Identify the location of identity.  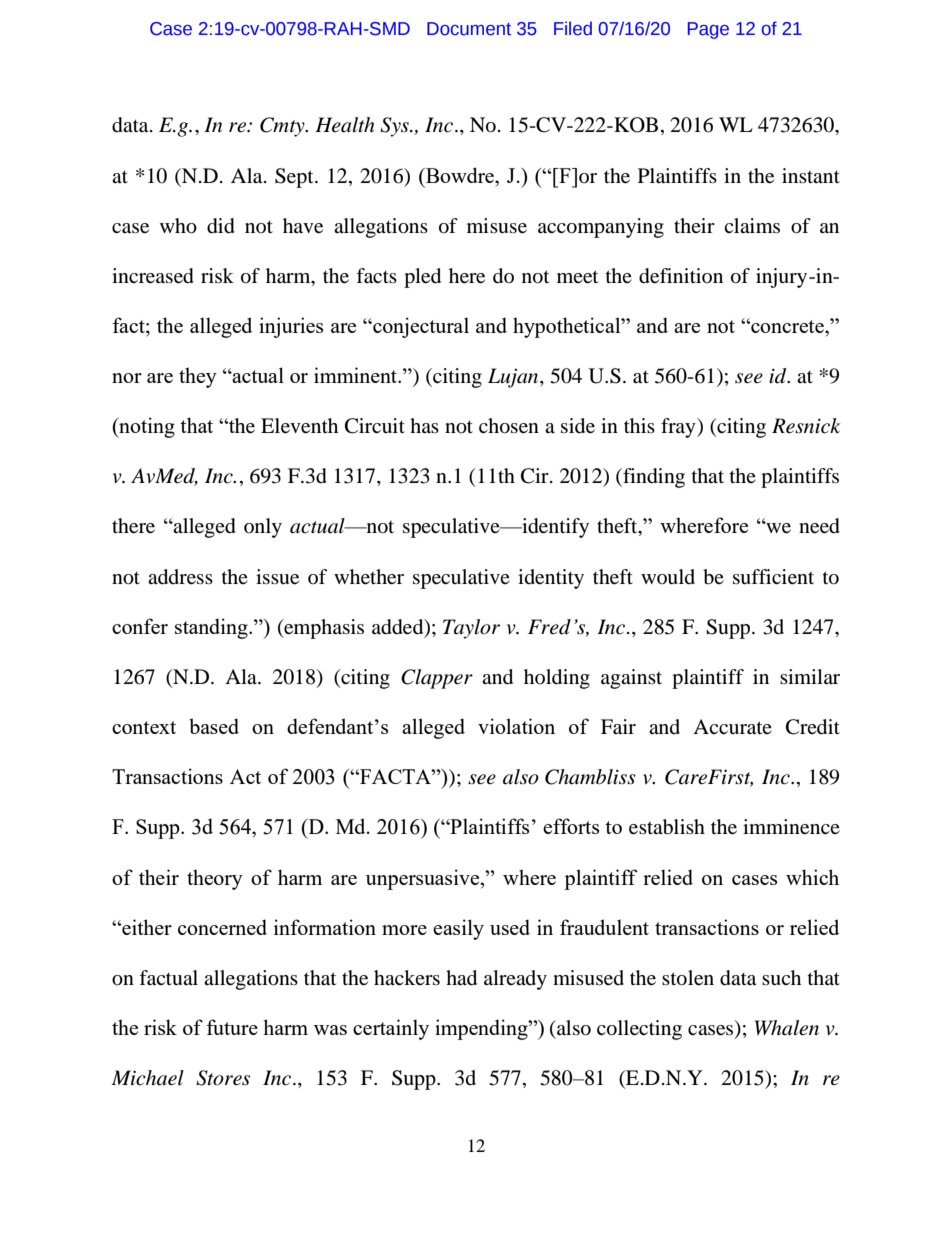
(551, 579).
